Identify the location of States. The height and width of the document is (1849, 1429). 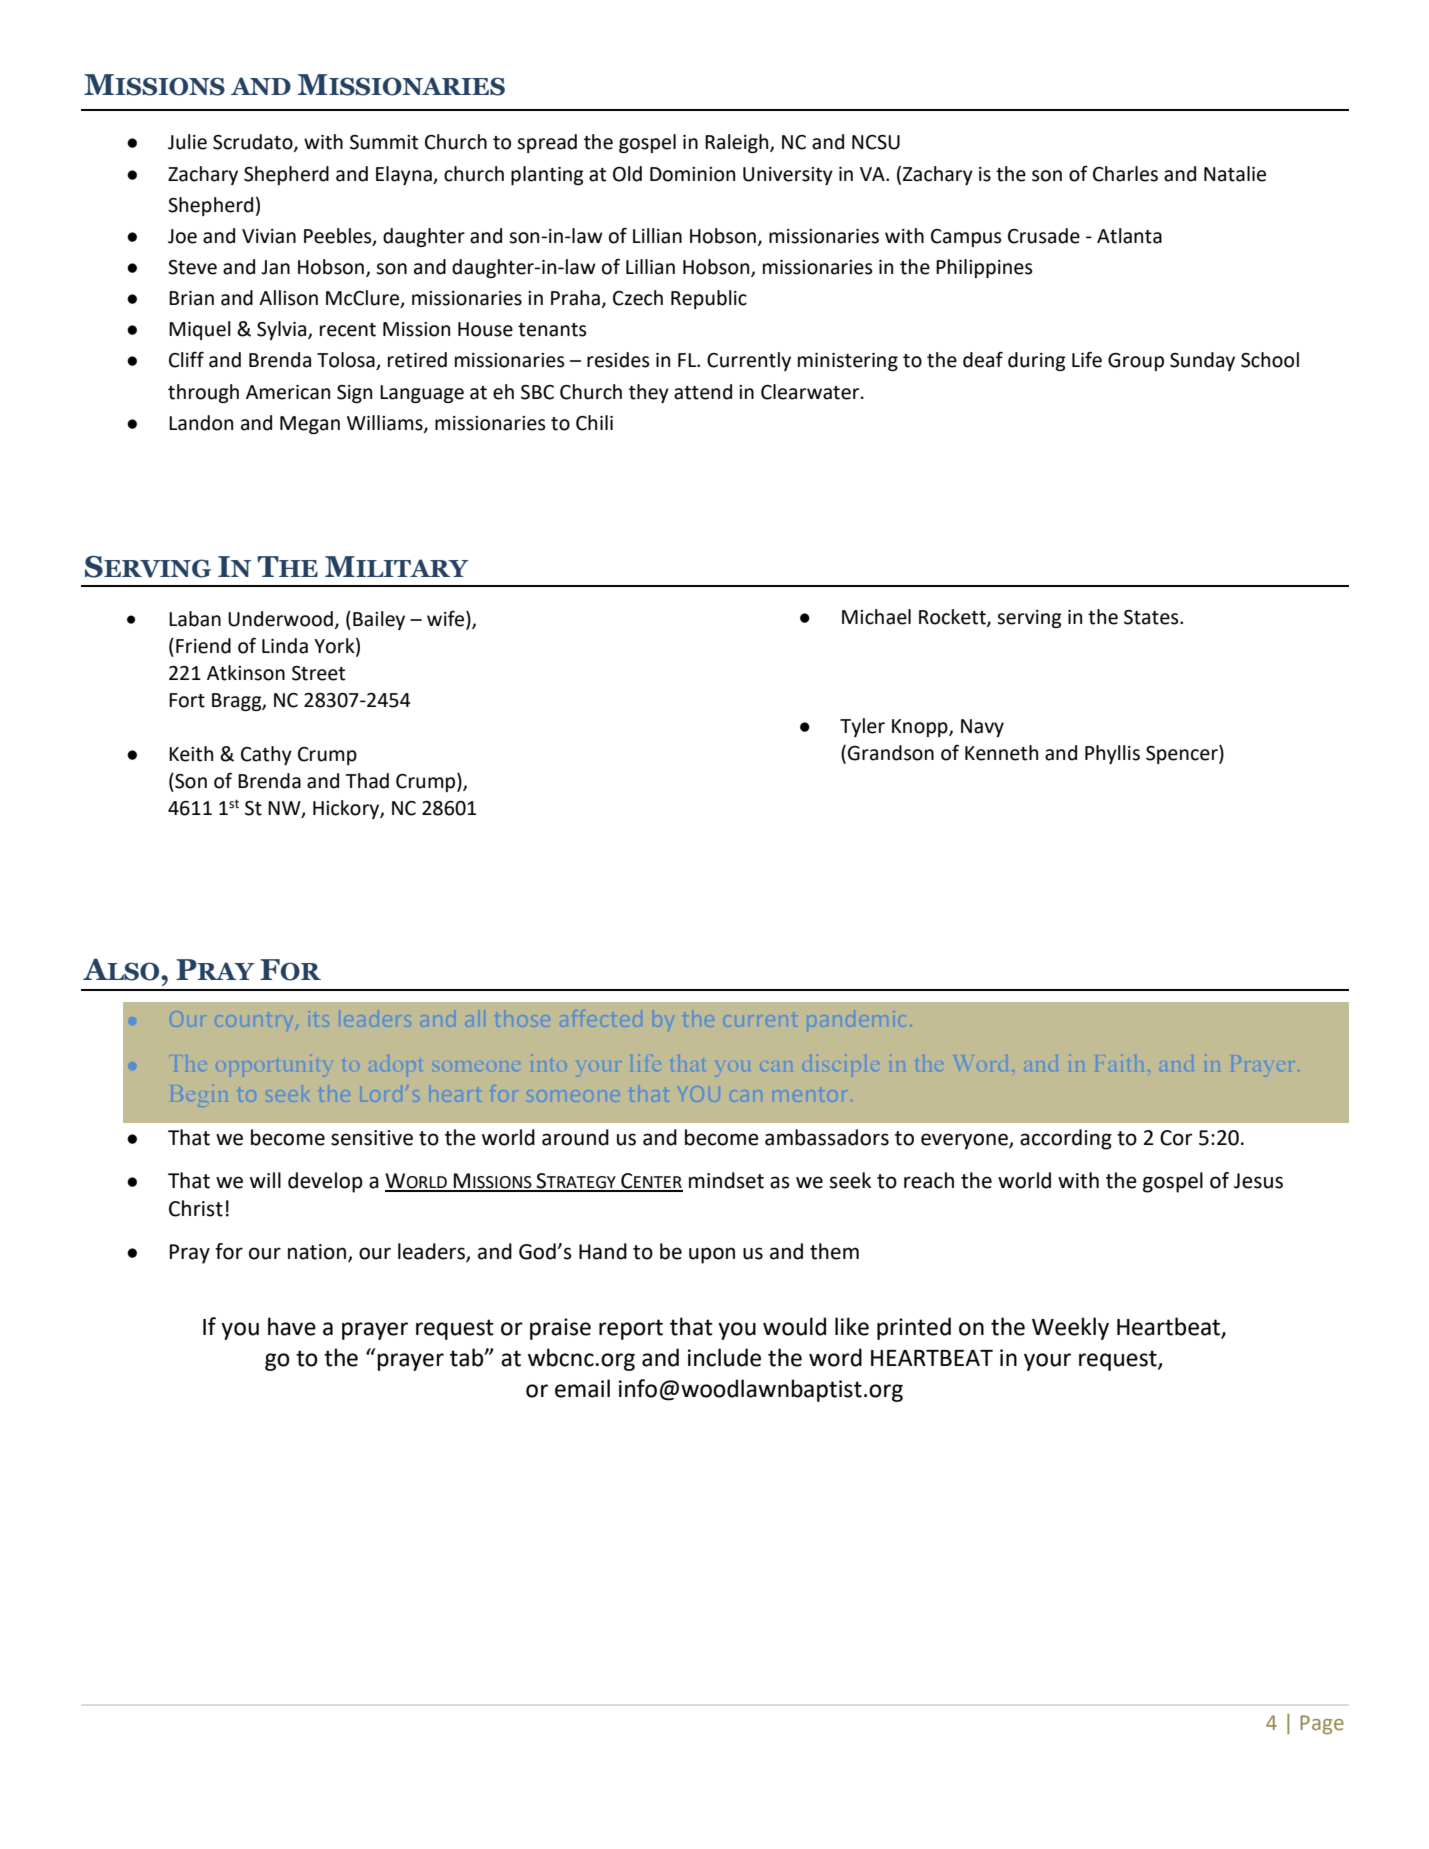
(1152, 617).
